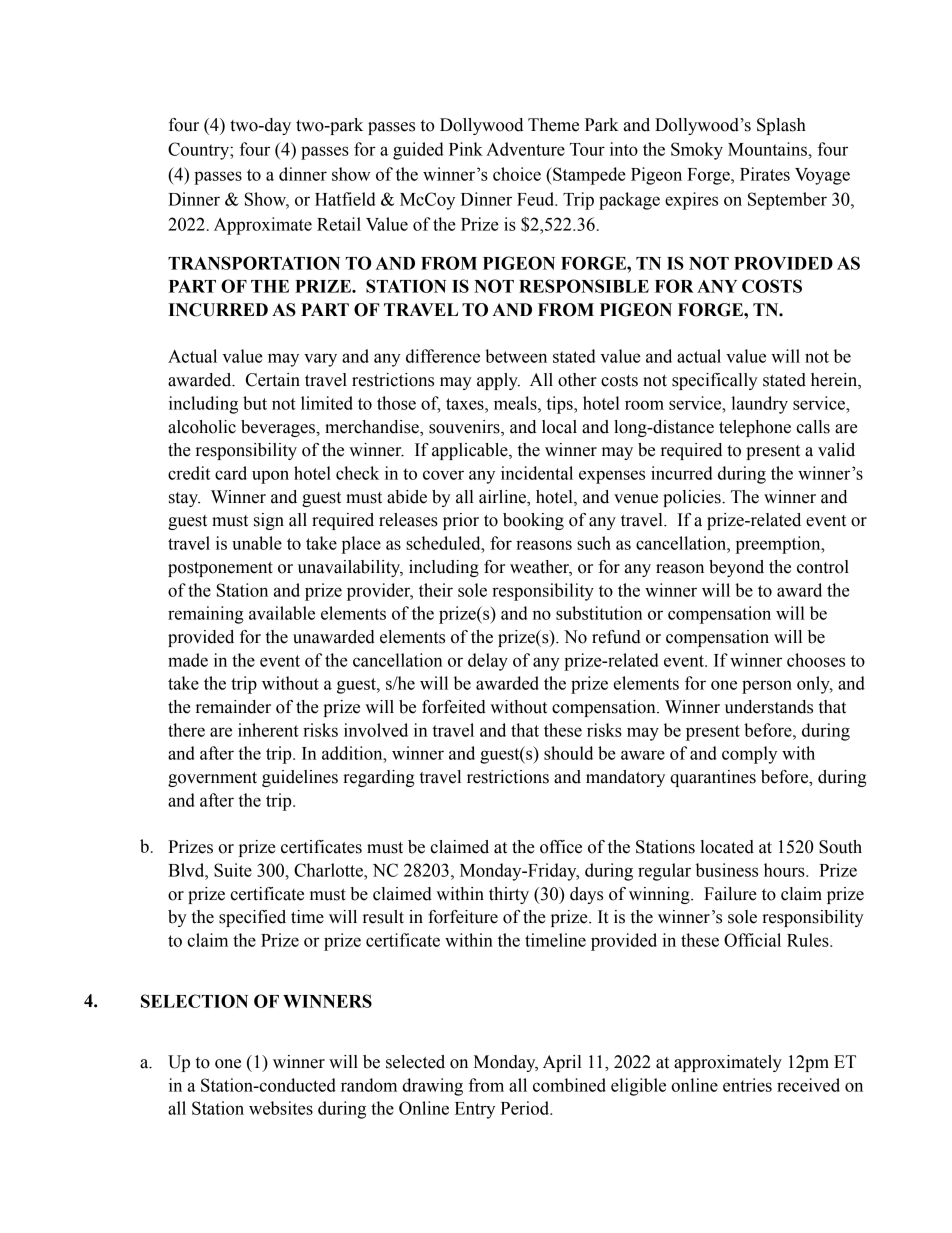 Image resolution: width=952 pixels, height=1233 pixels. Describe the element at coordinates (270, 477) in the screenshot. I see `upon` at that location.
